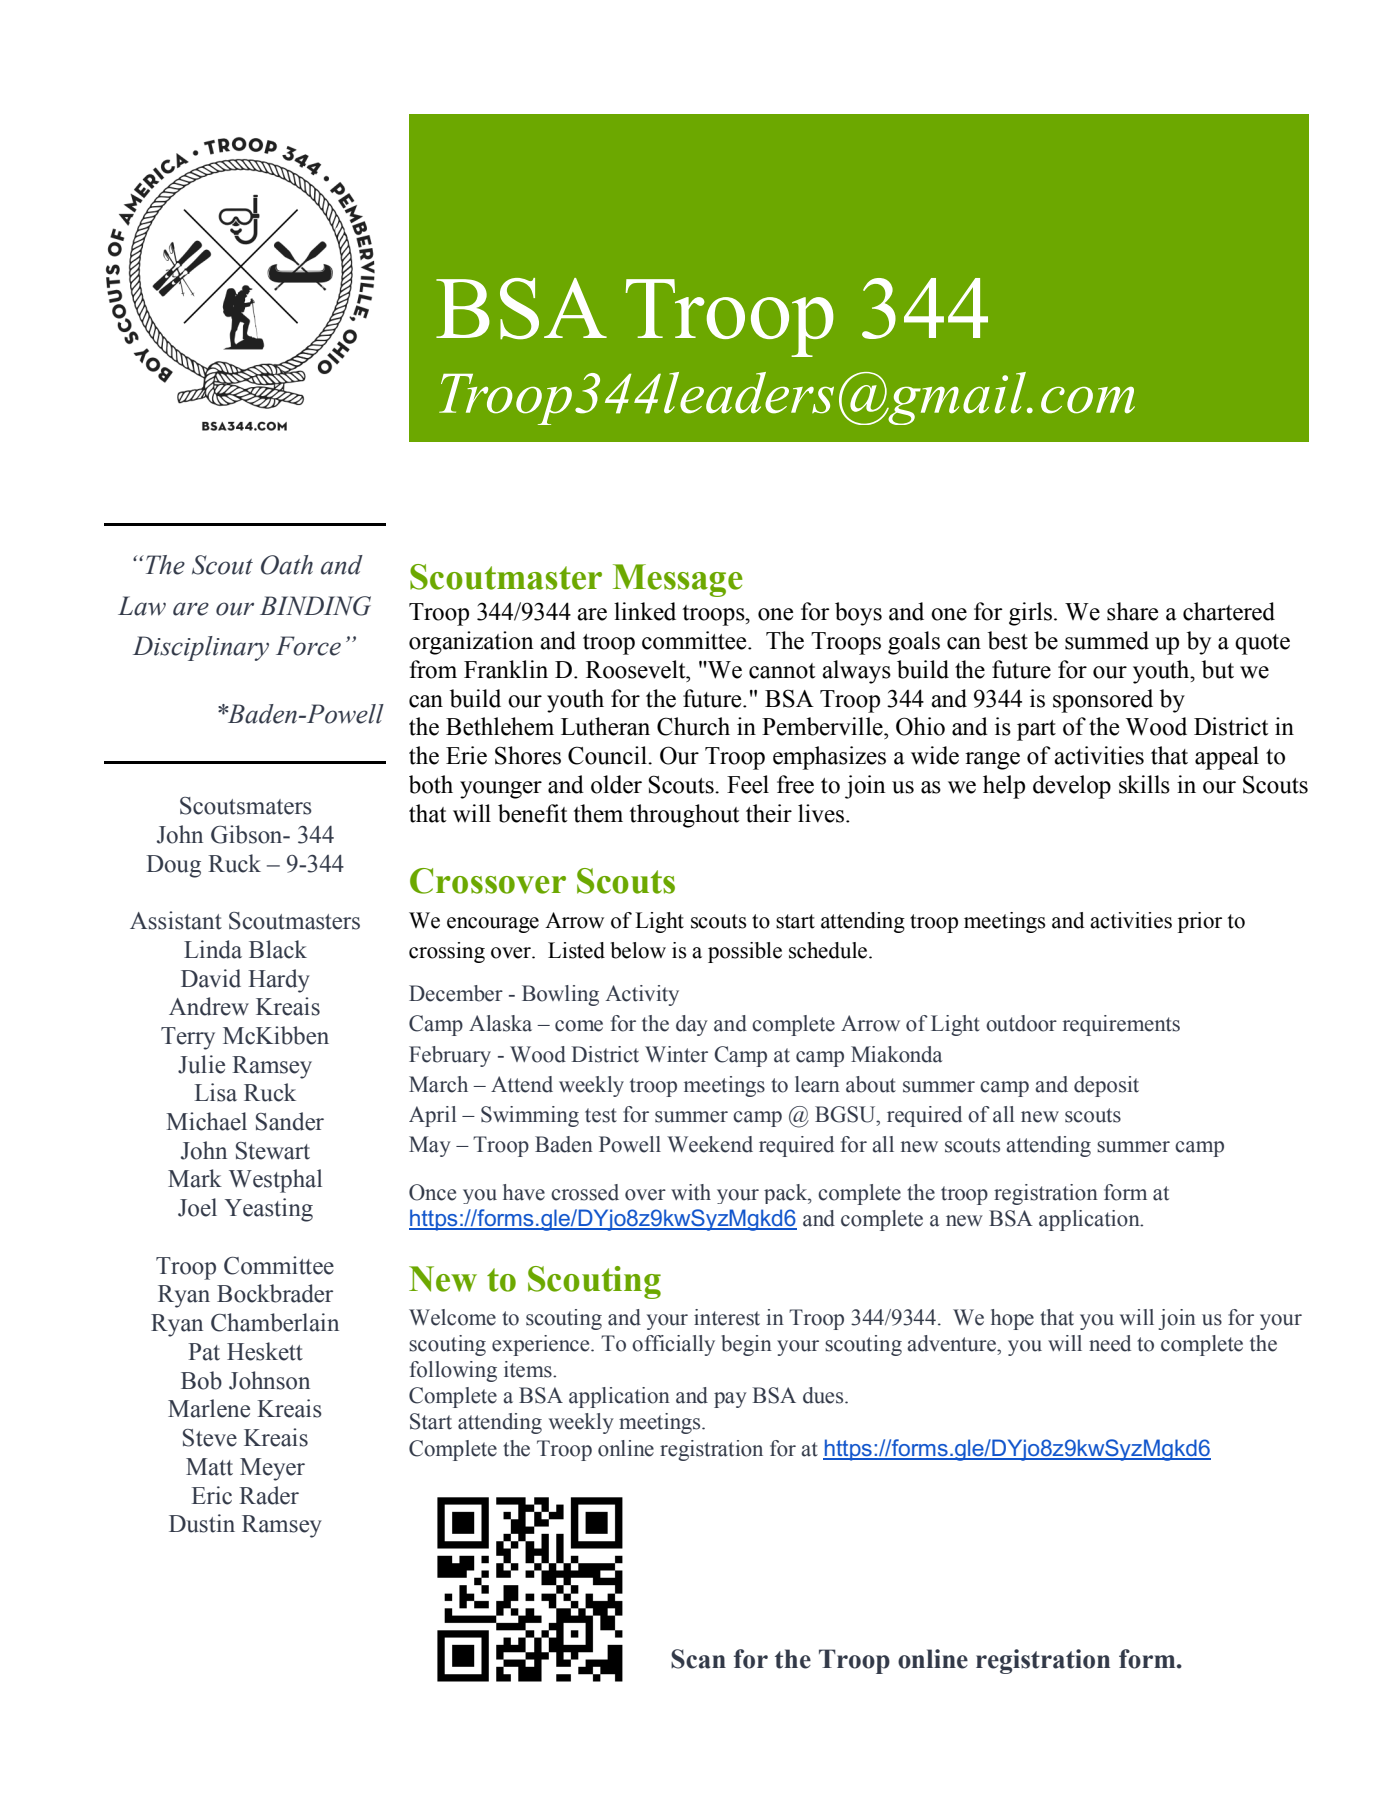  Describe the element at coordinates (1110, 1343) in the page. I see `need` at that location.
